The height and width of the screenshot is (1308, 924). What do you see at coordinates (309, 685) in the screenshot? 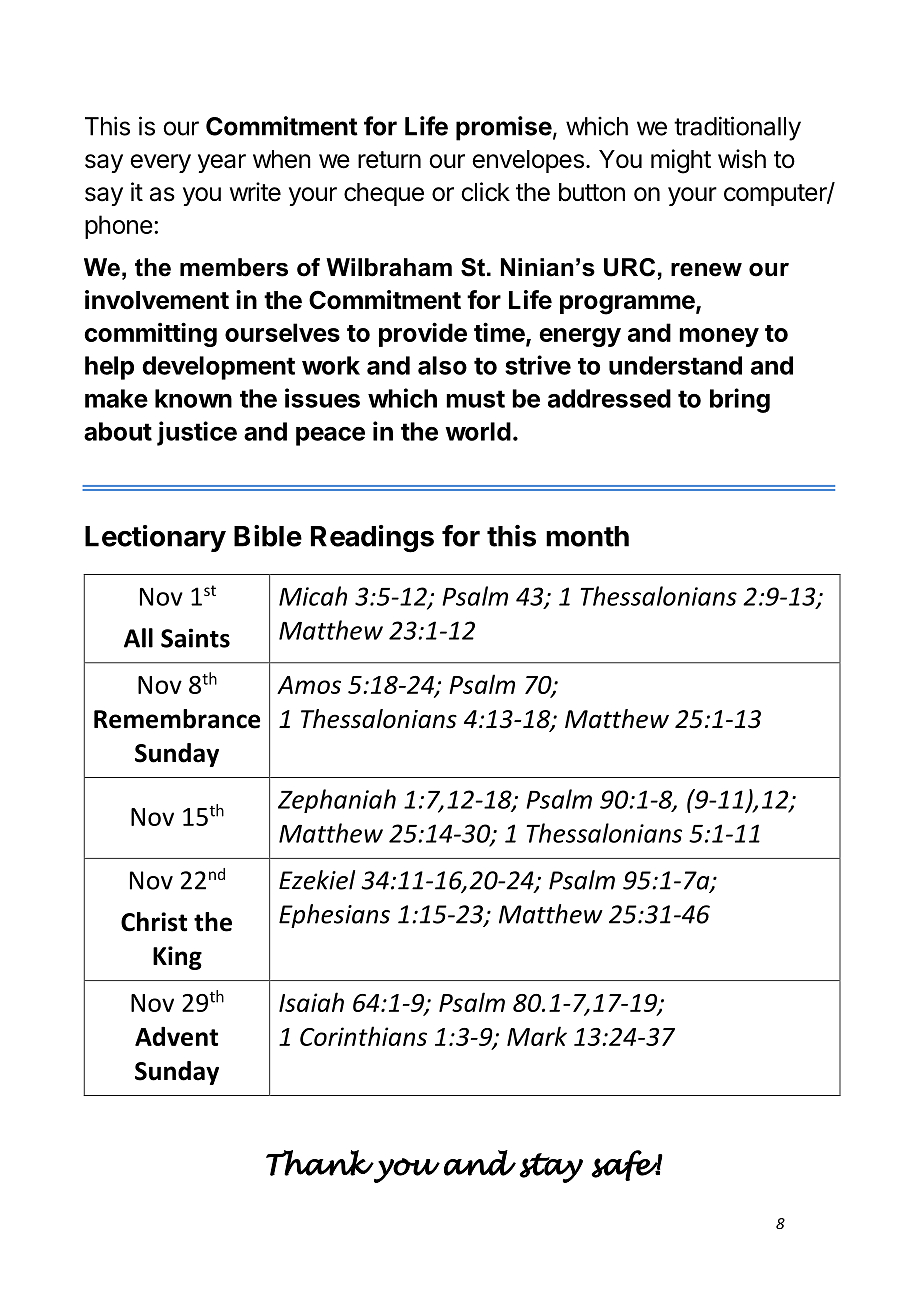
I see `Amos` at bounding box center [309, 685].
